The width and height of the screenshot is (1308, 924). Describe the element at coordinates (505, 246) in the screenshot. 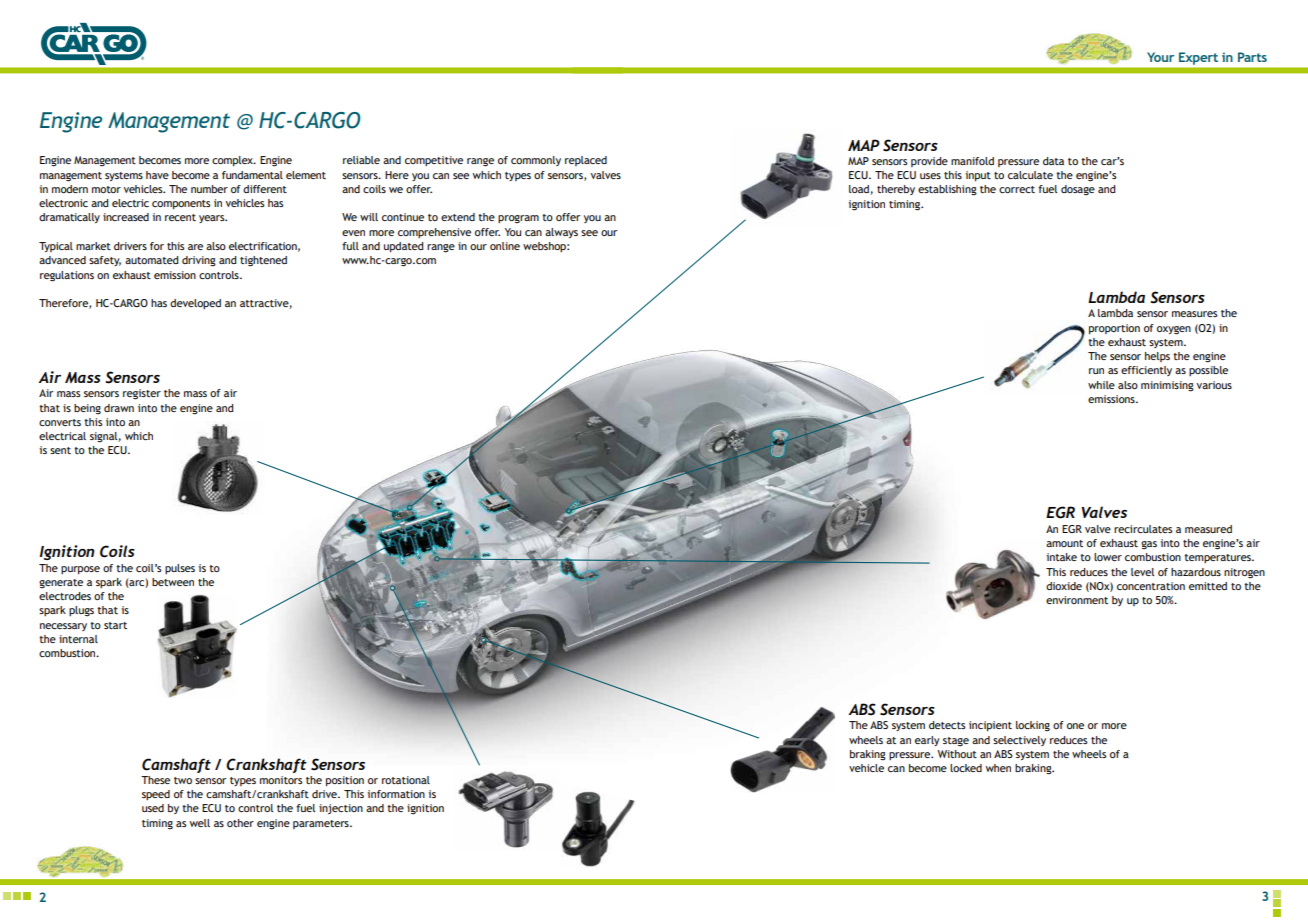

I see `online` at that location.
